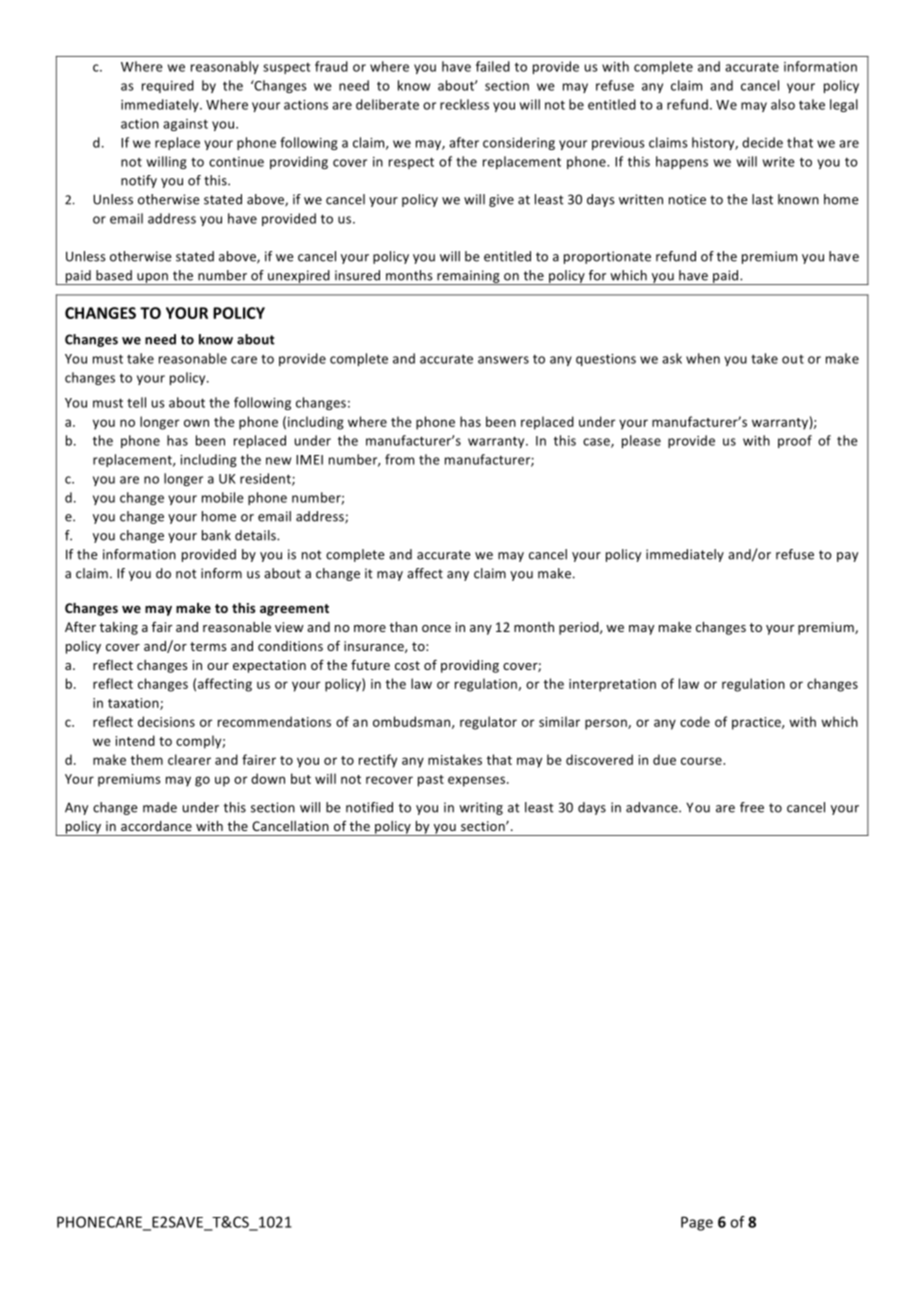 Image resolution: width=924 pixels, height=1308 pixels. Describe the element at coordinates (185, 125) in the page. I see `against` at that location.
